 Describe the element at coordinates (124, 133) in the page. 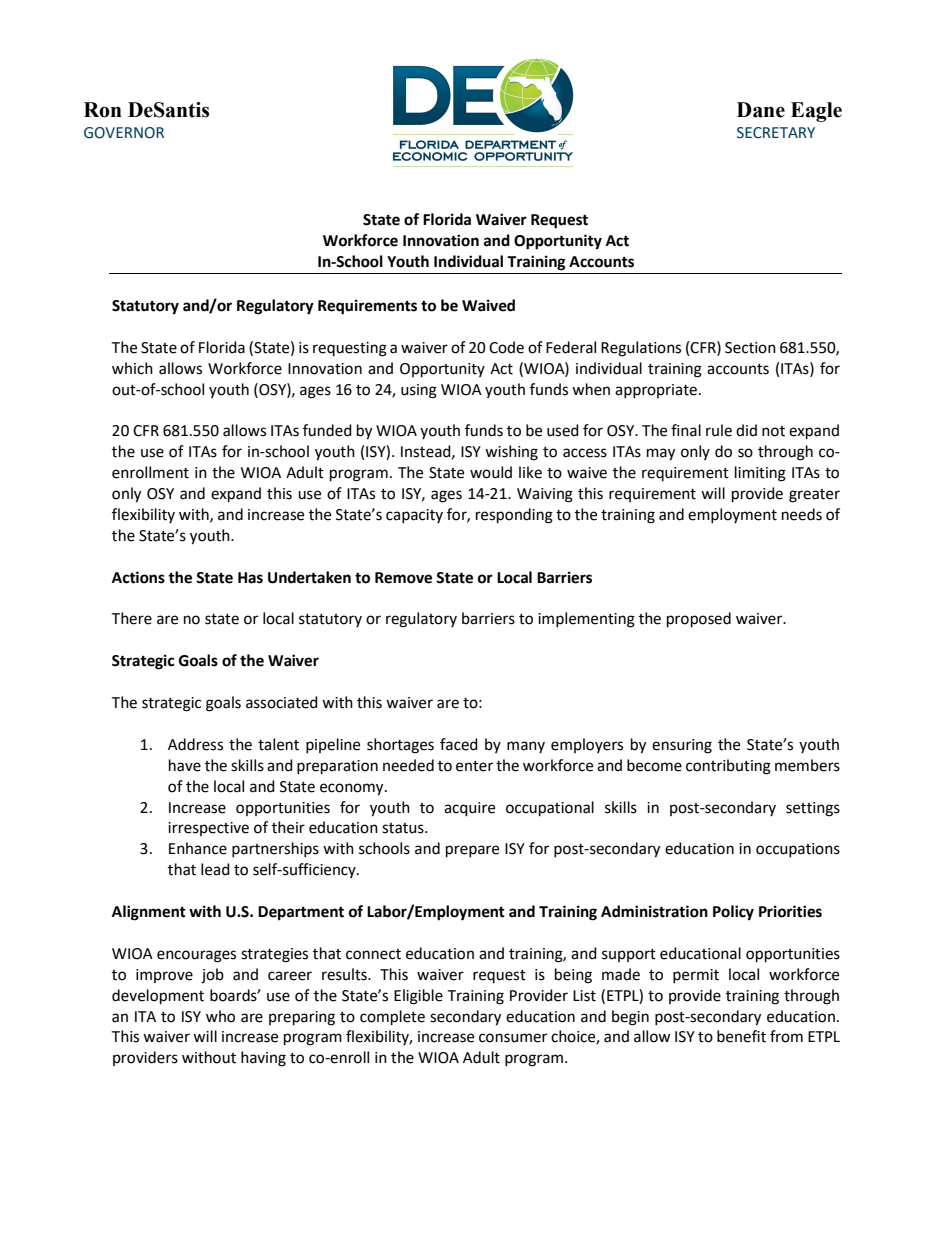

I see `GOVERNOR` at that location.
